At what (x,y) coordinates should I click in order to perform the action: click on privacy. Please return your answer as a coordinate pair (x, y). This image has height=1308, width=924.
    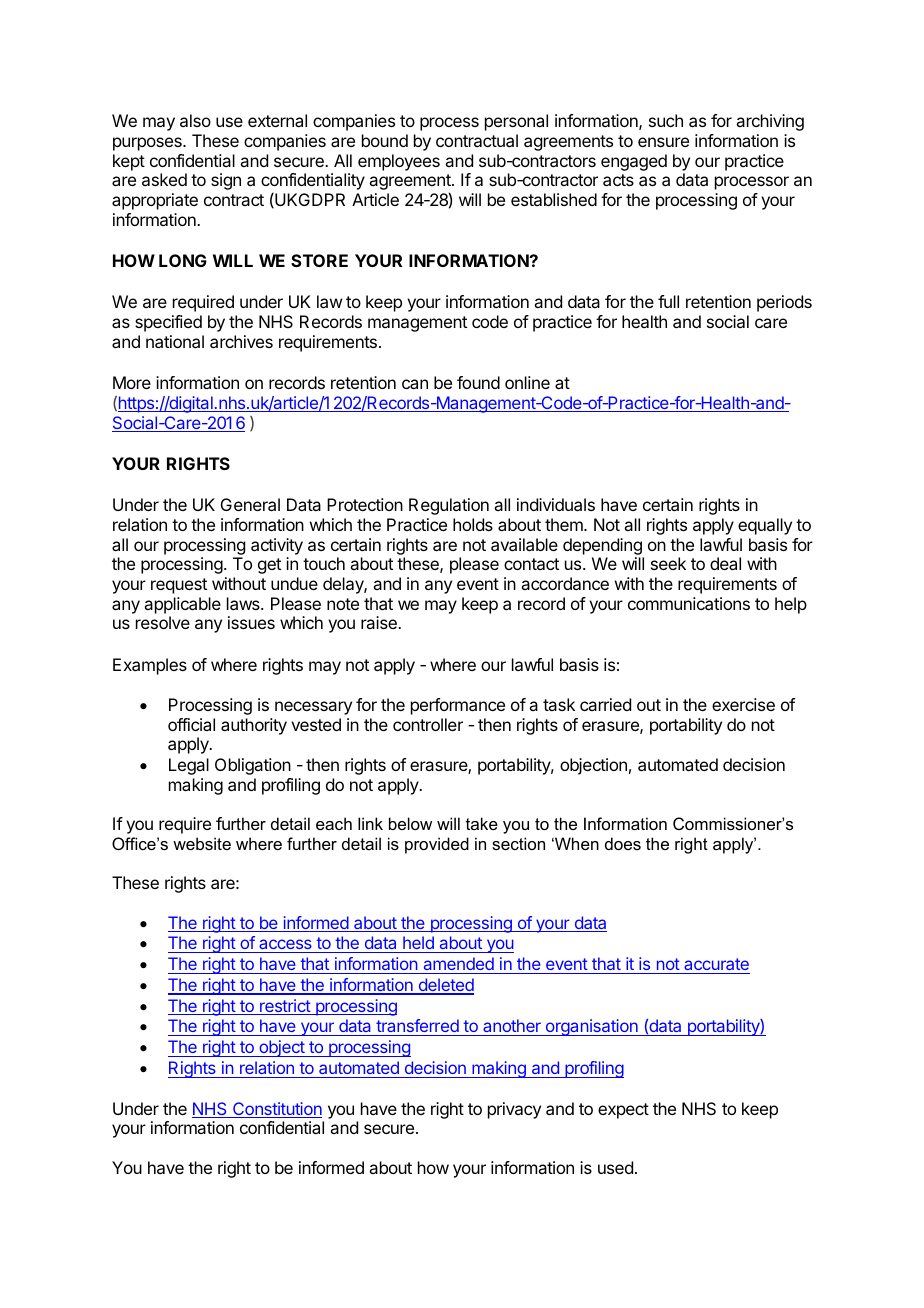
    Looking at the image, I should click on (514, 1110).
